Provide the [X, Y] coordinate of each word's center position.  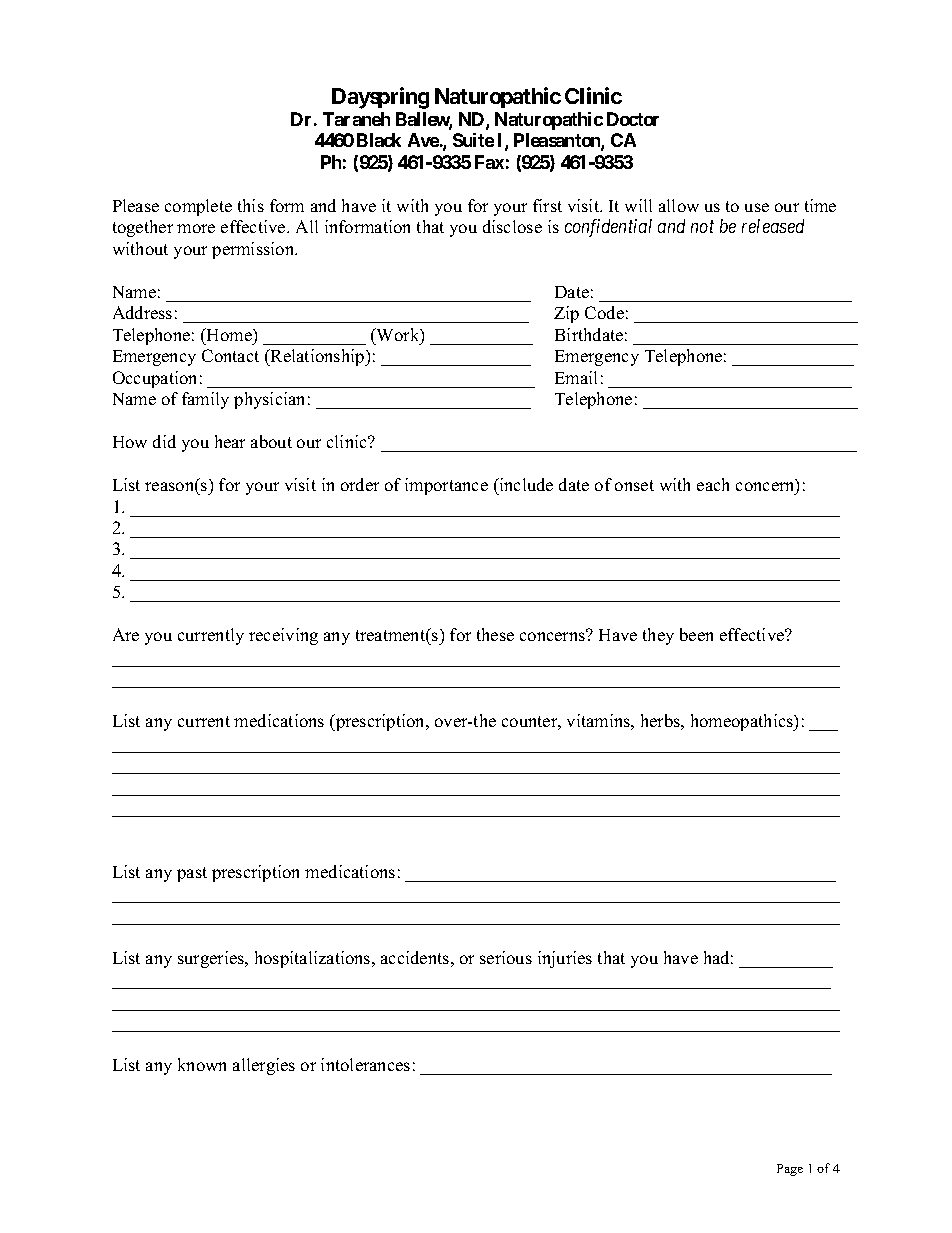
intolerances [365, 1064]
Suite [473, 140]
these [495, 634]
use [757, 207]
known [202, 1064]
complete [198, 207]
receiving [283, 636]
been [696, 634]
